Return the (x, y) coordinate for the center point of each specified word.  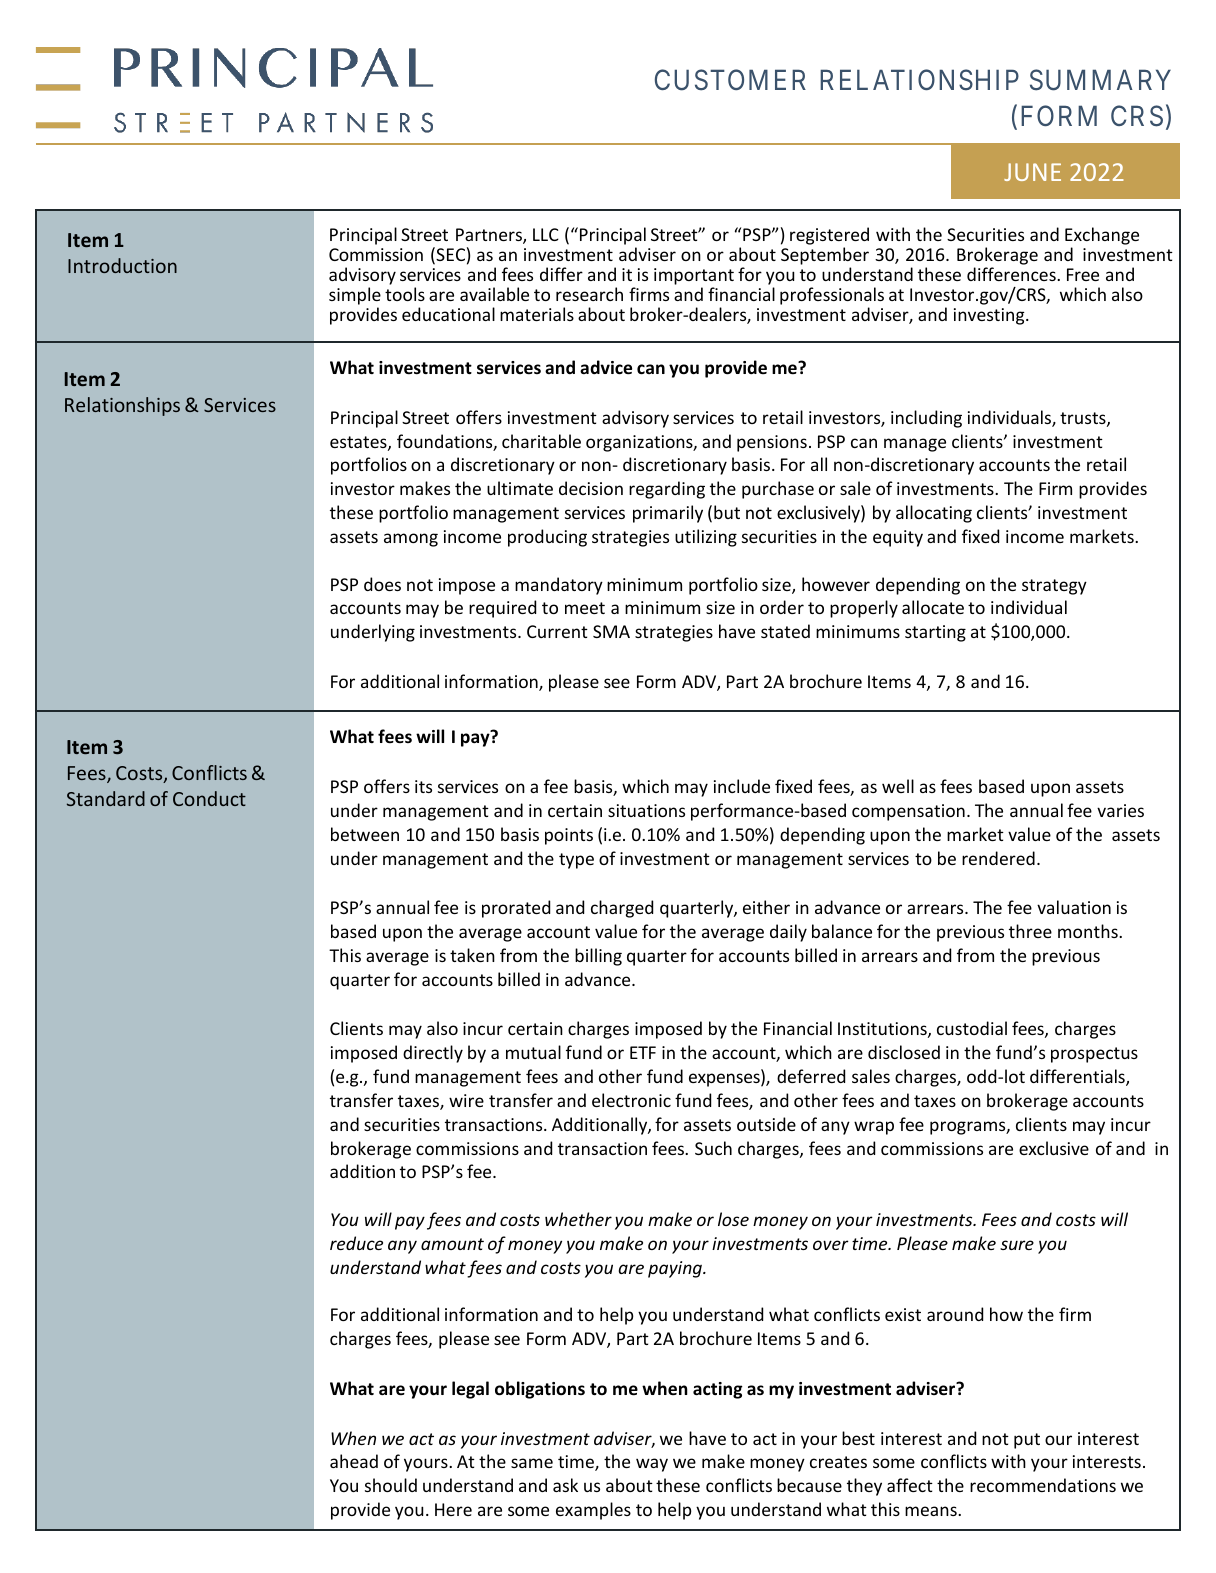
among (411, 540)
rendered (998, 858)
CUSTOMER (730, 80)
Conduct (209, 798)
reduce (356, 1243)
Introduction (122, 265)
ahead (354, 1461)
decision (591, 488)
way (652, 1465)
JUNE (1032, 172)
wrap (874, 1128)
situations (646, 810)
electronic (631, 1100)
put (1027, 1441)
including (926, 419)
